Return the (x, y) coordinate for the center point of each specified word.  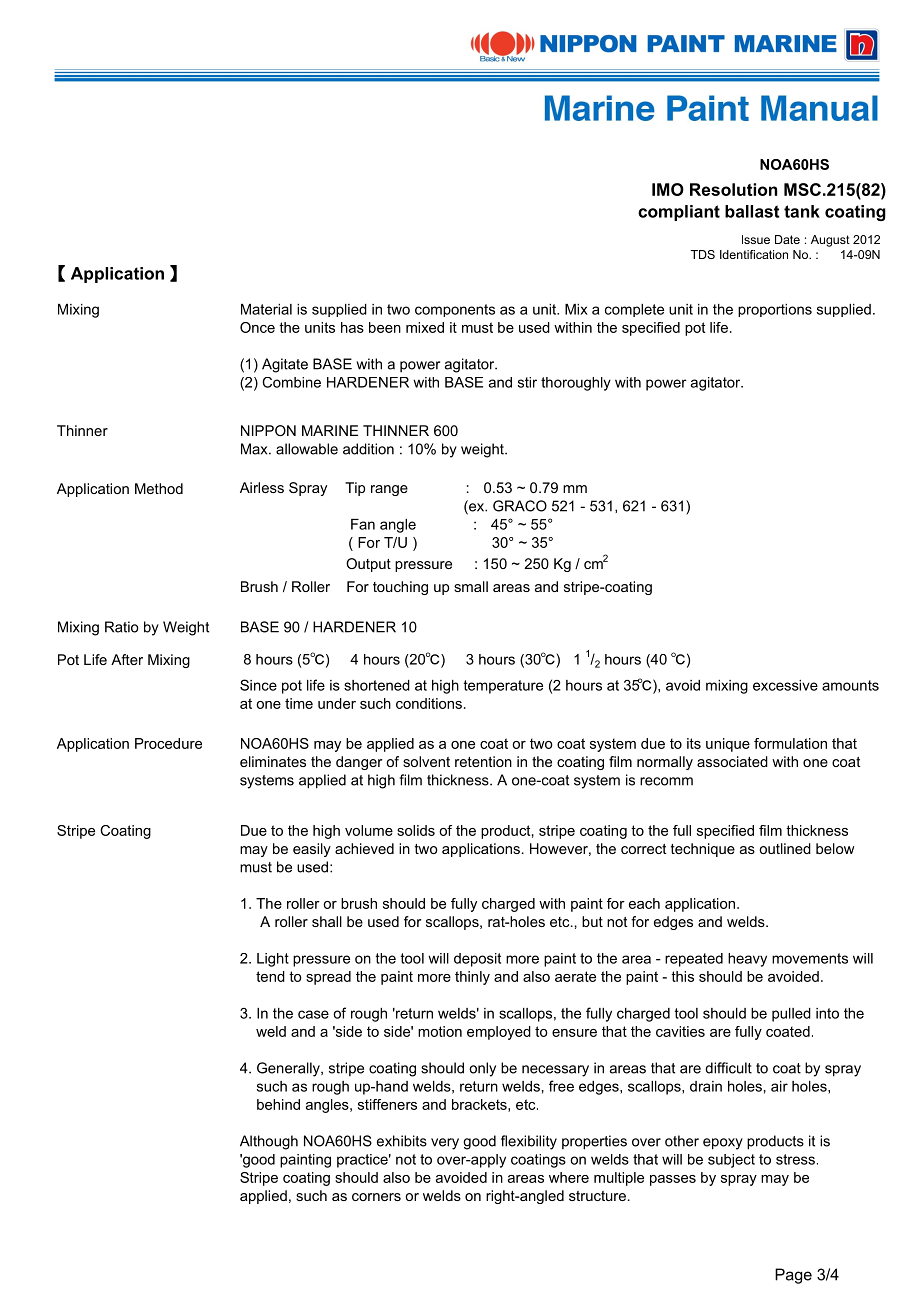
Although (269, 1142)
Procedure (168, 743)
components (455, 310)
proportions (775, 310)
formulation (790, 743)
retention (483, 761)
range (389, 490)
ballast (752, 211)
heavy (747, 960)
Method (159, 488)
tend (270, 976)
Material (266, 309)
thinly (472, 978)
